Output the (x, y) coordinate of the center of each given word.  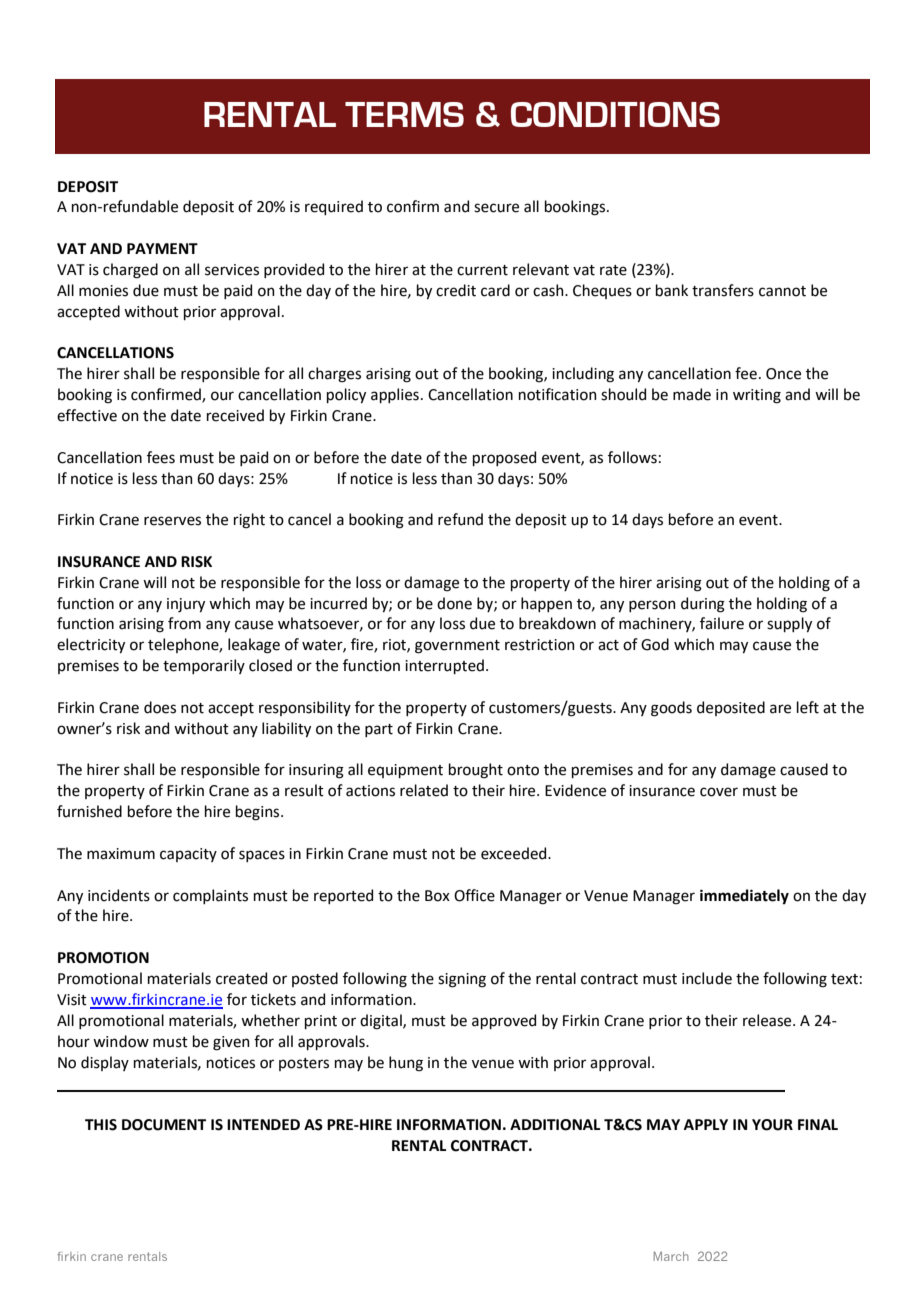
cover (719, 792)
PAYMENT (162, 248)
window (121, 1041)
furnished (89, 811)
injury (186, 605)
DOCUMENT (164, 1125)
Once (783, 374)
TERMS (404, 114)
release (768, 1020)
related (424, 790)
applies (395, 395)
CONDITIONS (615, 114)
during (703, 605)
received (235, 415)
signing (462, 980)
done (454, 603)
